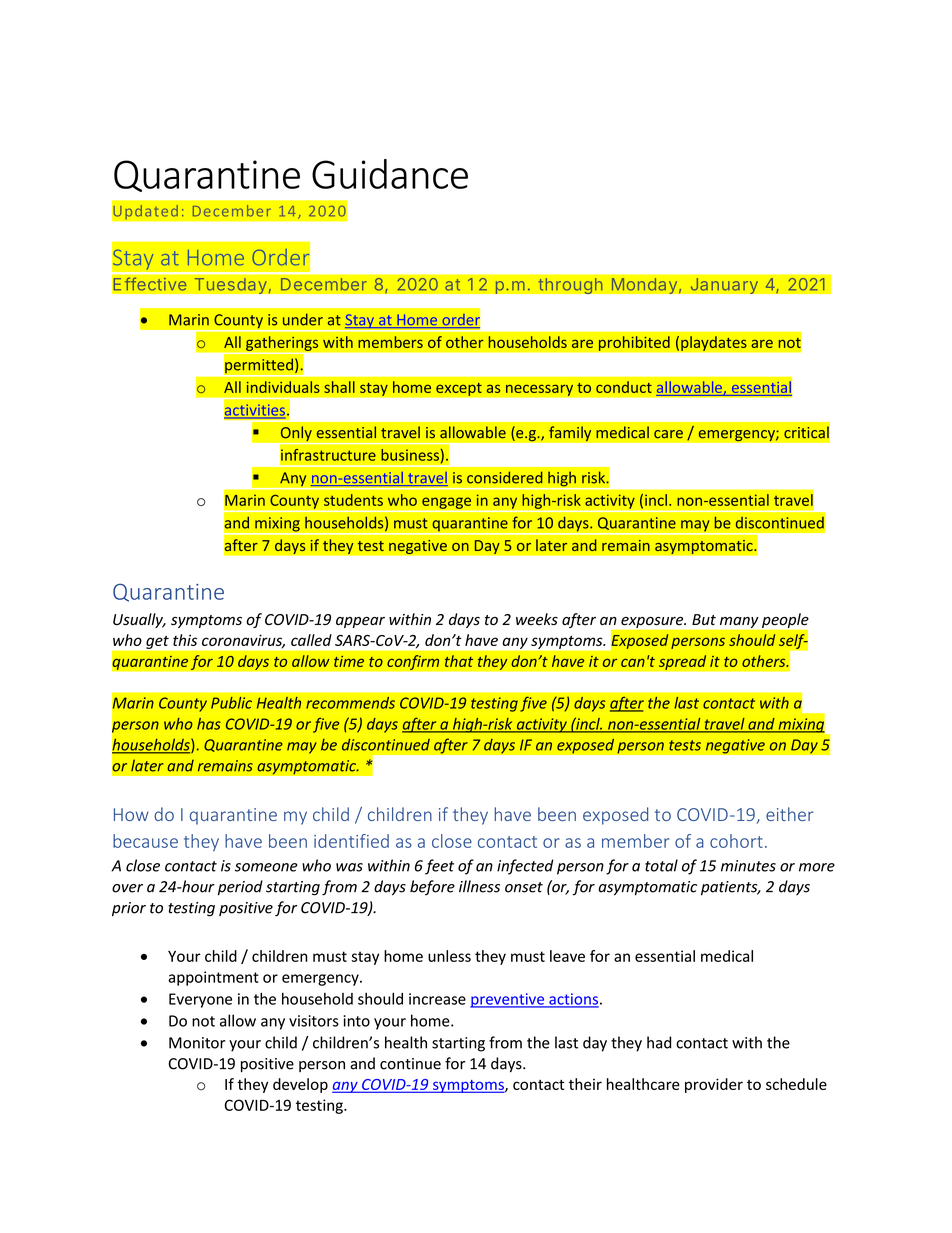 This screenshot has height=1233, width=952. What do you see at coordinates (296, 435) in the screenshot?
I see `Only` at bounding box center [296, 435].
